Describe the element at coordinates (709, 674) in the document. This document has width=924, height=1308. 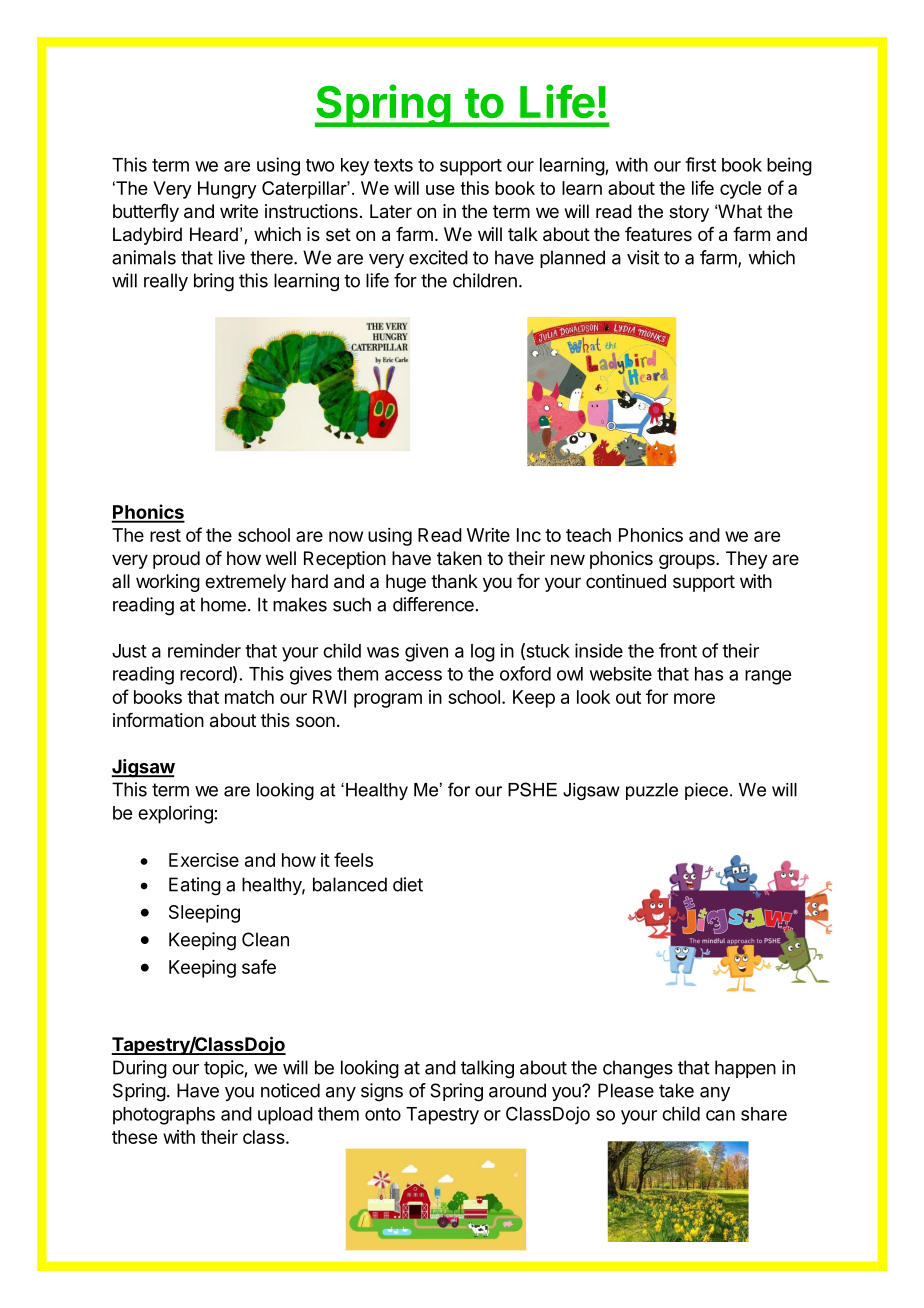
I see `has` at that location.
